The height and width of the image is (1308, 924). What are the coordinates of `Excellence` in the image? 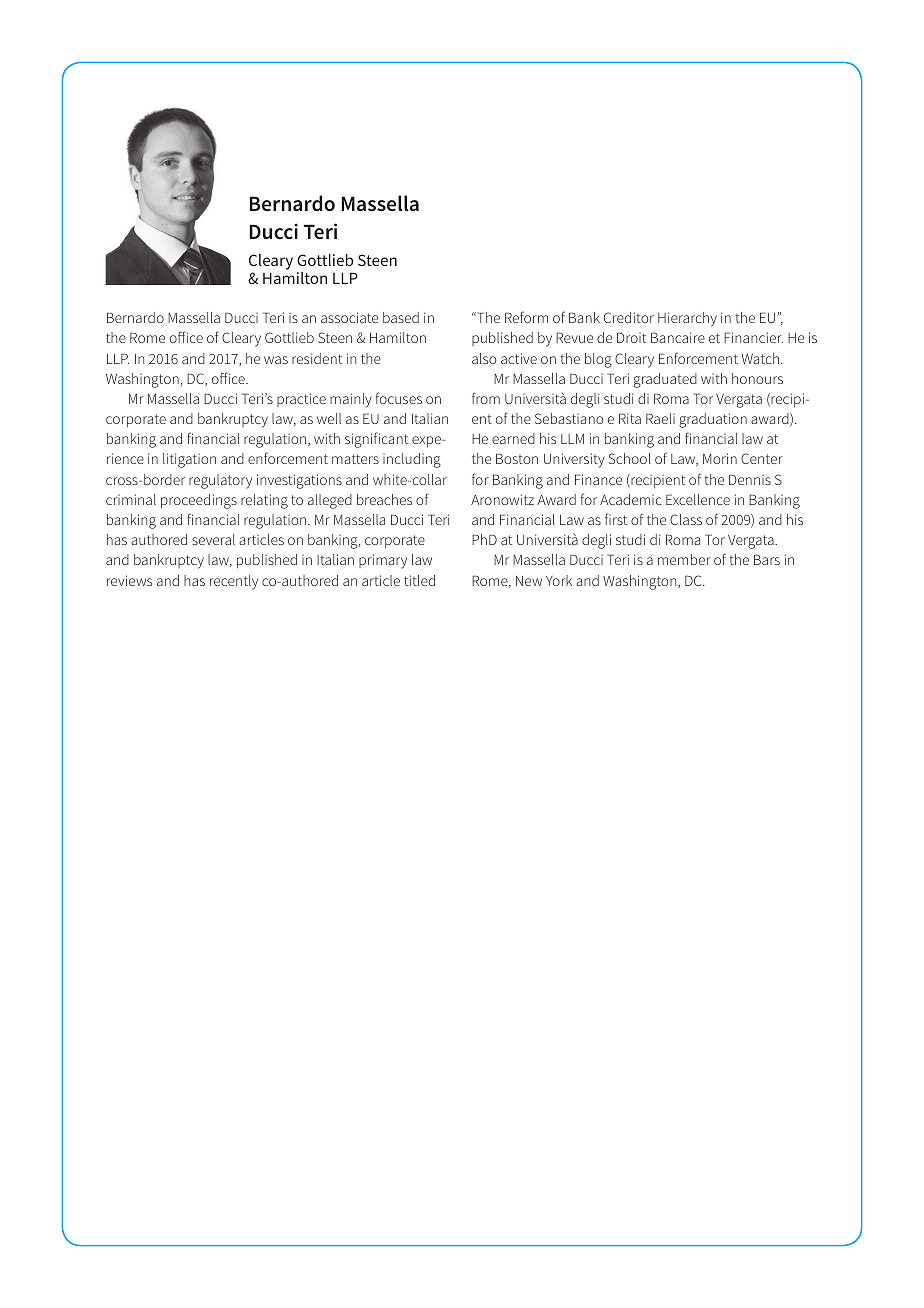 It's located at (698, 499).
